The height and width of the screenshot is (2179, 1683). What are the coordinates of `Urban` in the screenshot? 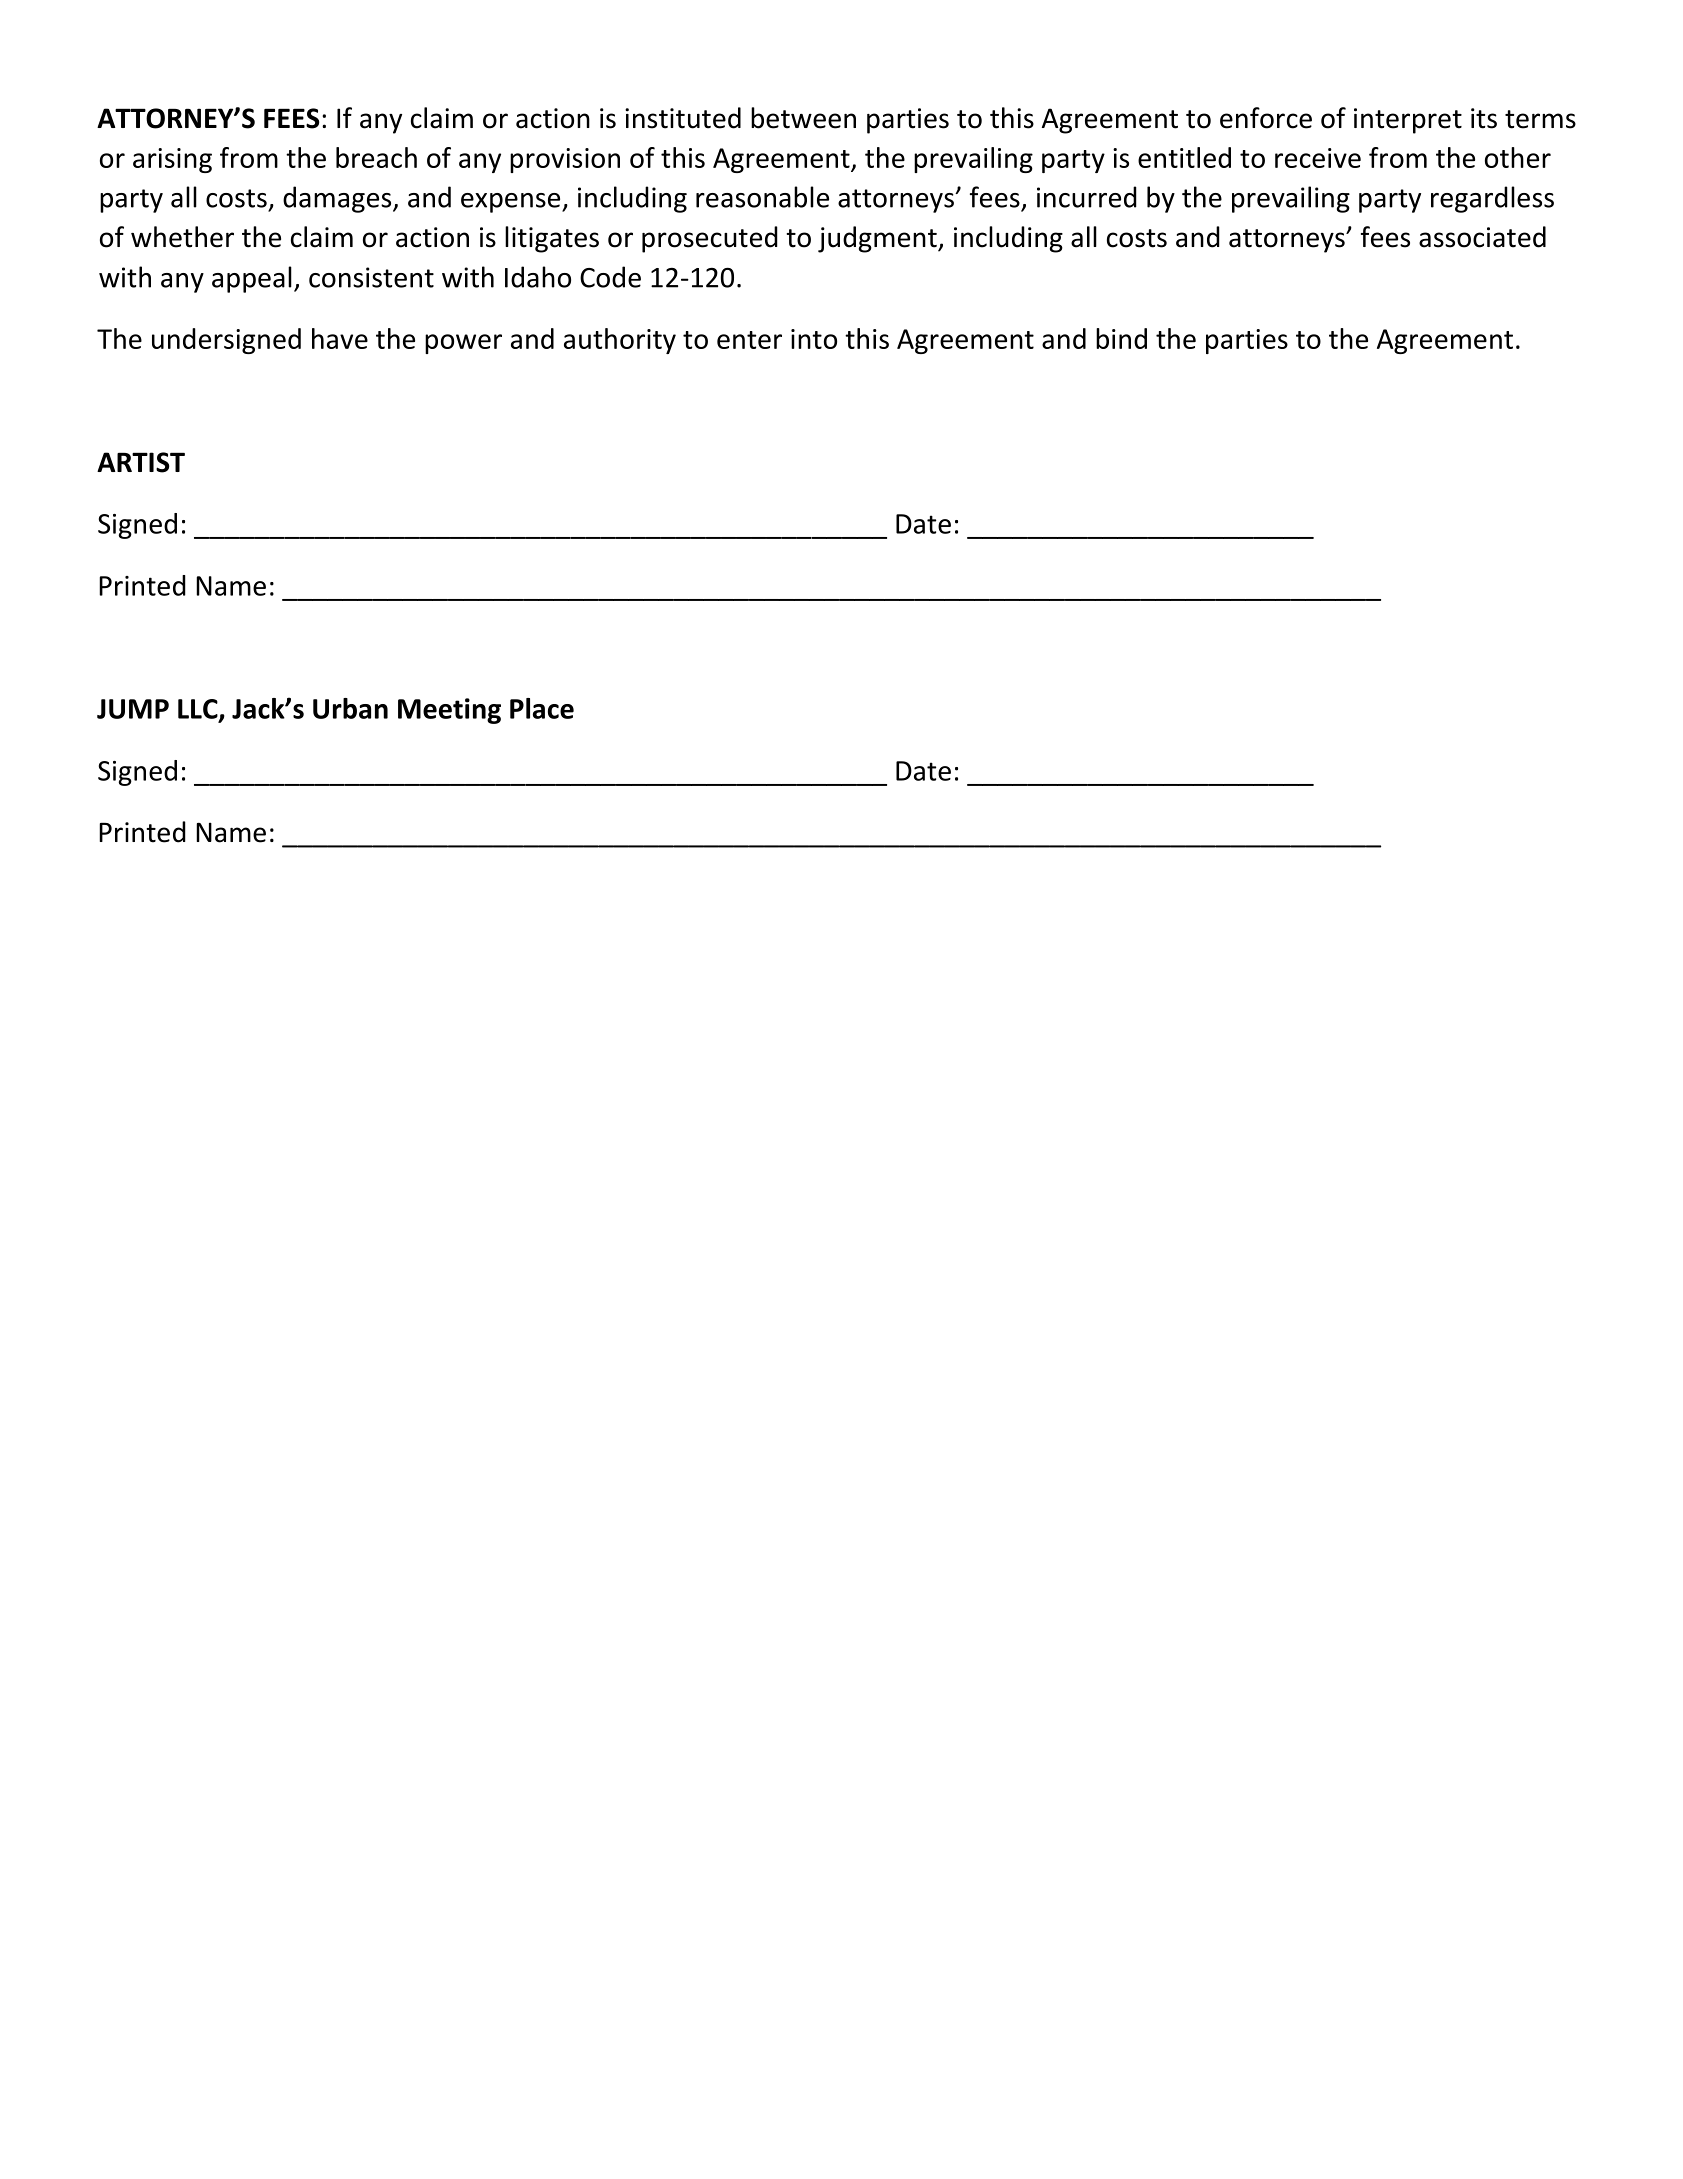 It's located at (350, 708).
